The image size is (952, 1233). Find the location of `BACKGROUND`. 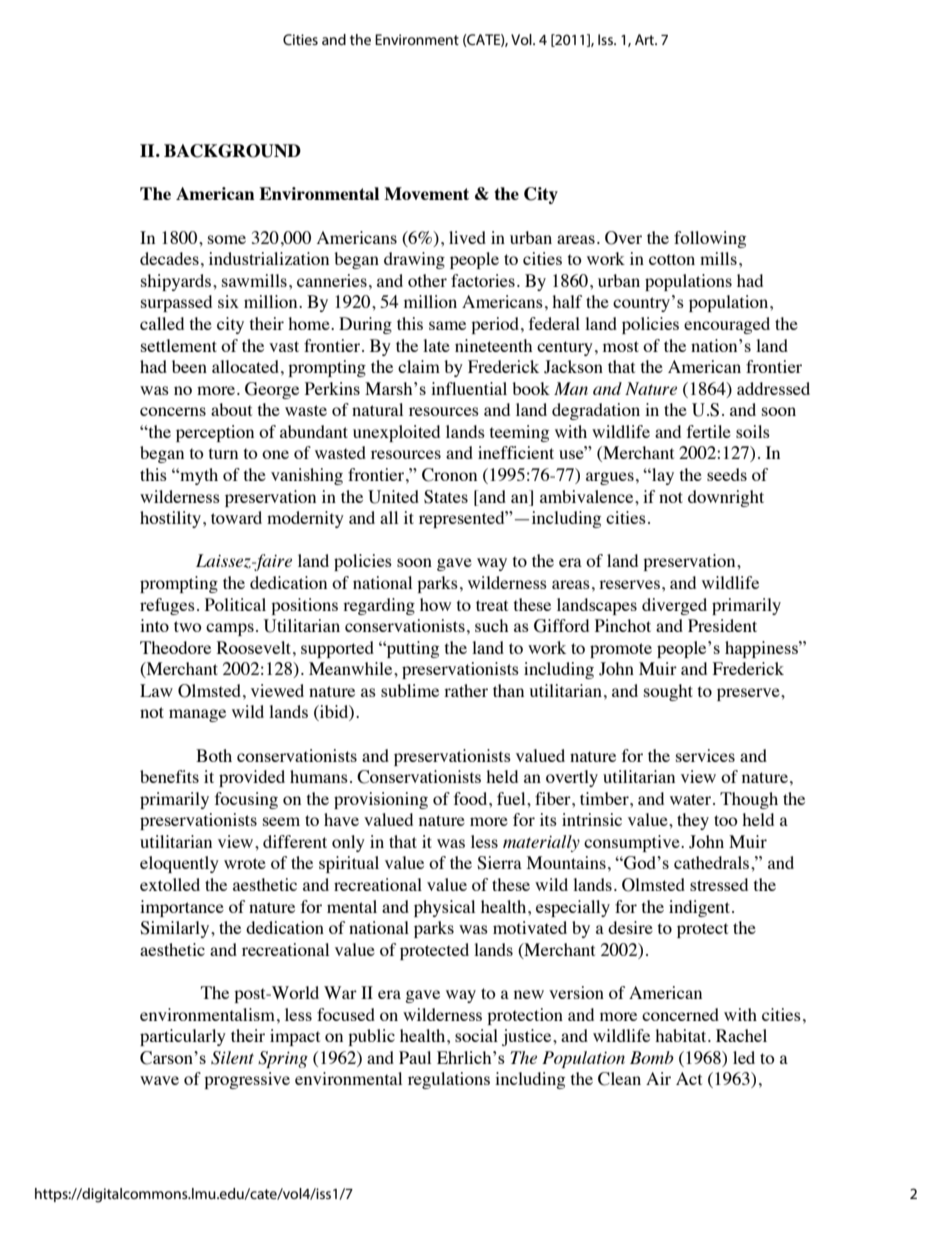

BACKGROUND is located at coordinates (232, 151).
